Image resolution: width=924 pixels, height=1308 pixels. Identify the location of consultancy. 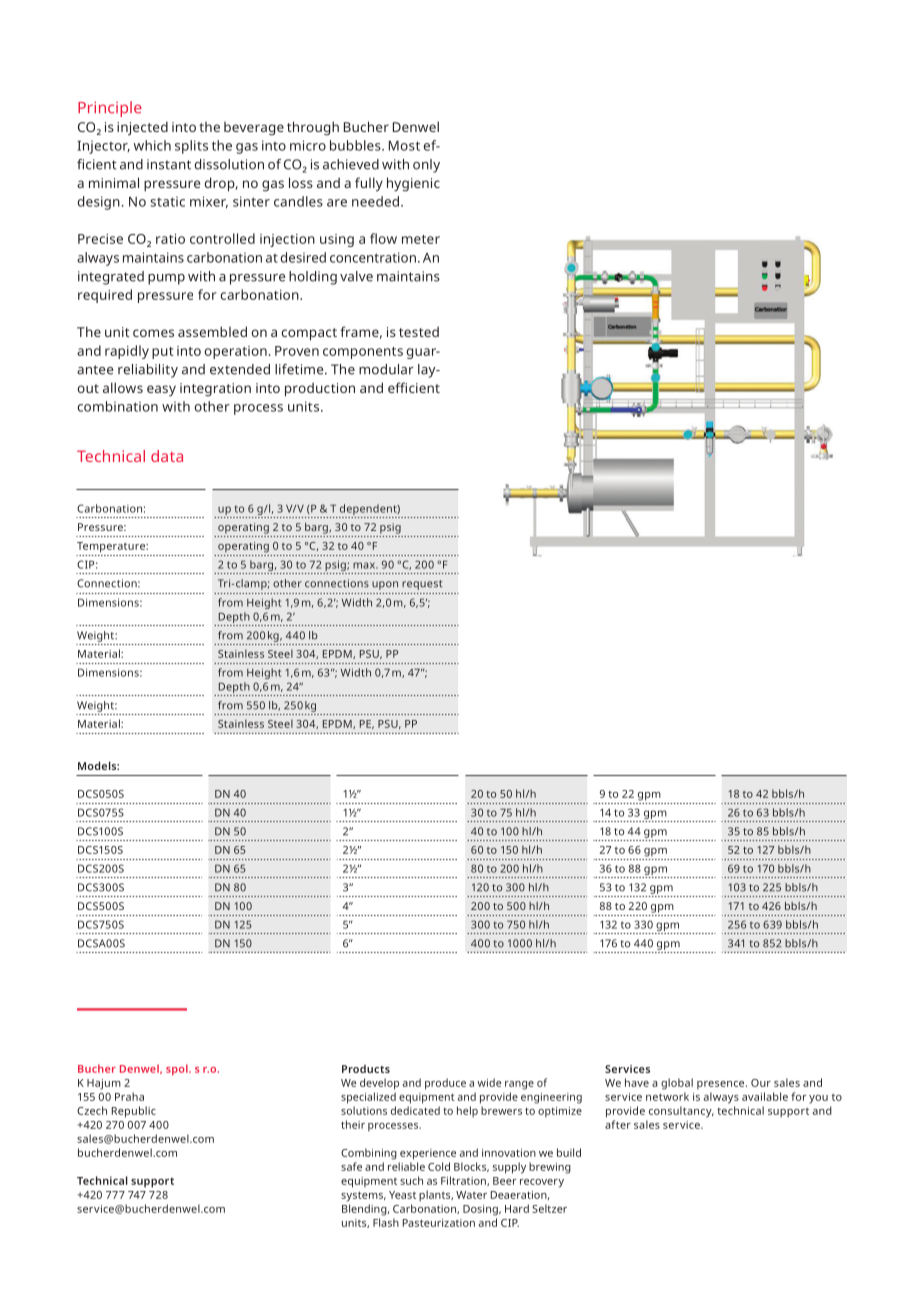
(681, 1112).
